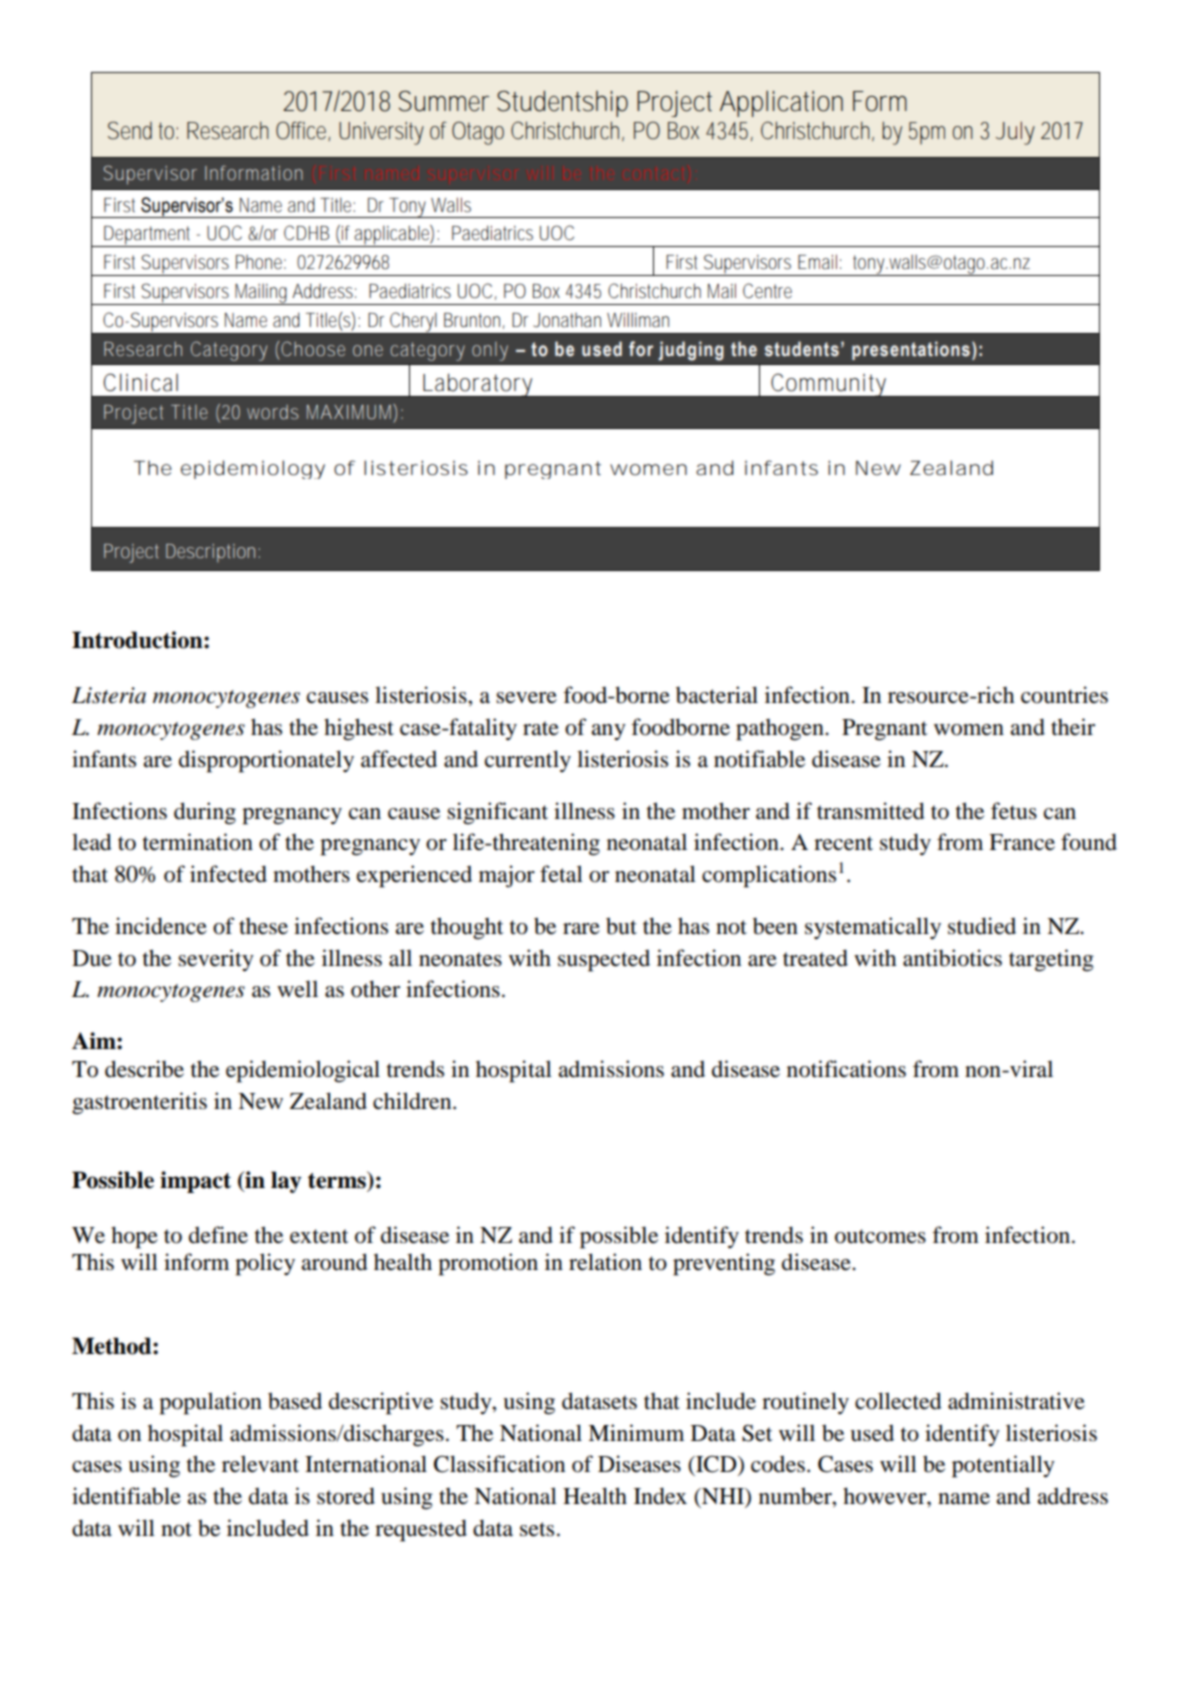  What do you see at coordinates (1003, 1466) in the screenshot?
I see `potentially` at bounding box center [1003, 1466].
